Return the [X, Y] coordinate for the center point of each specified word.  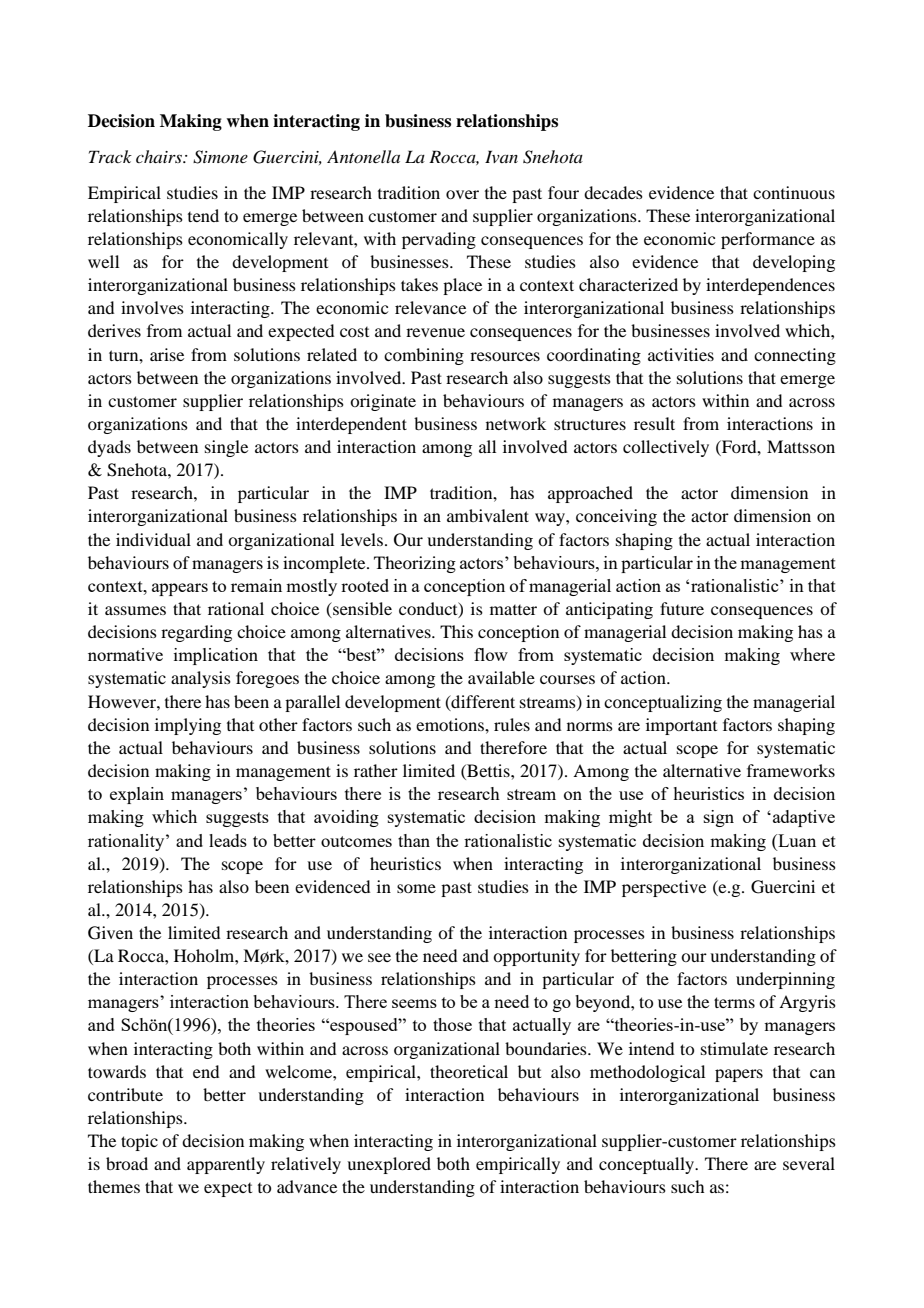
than [414, 840]
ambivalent [488, 515]
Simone [220, 157]
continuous [794, 192]
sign [719, 818]
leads [228, 840]
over [462, 194]
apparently [226, 1165]
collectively [666, 448]
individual [153, 539]
